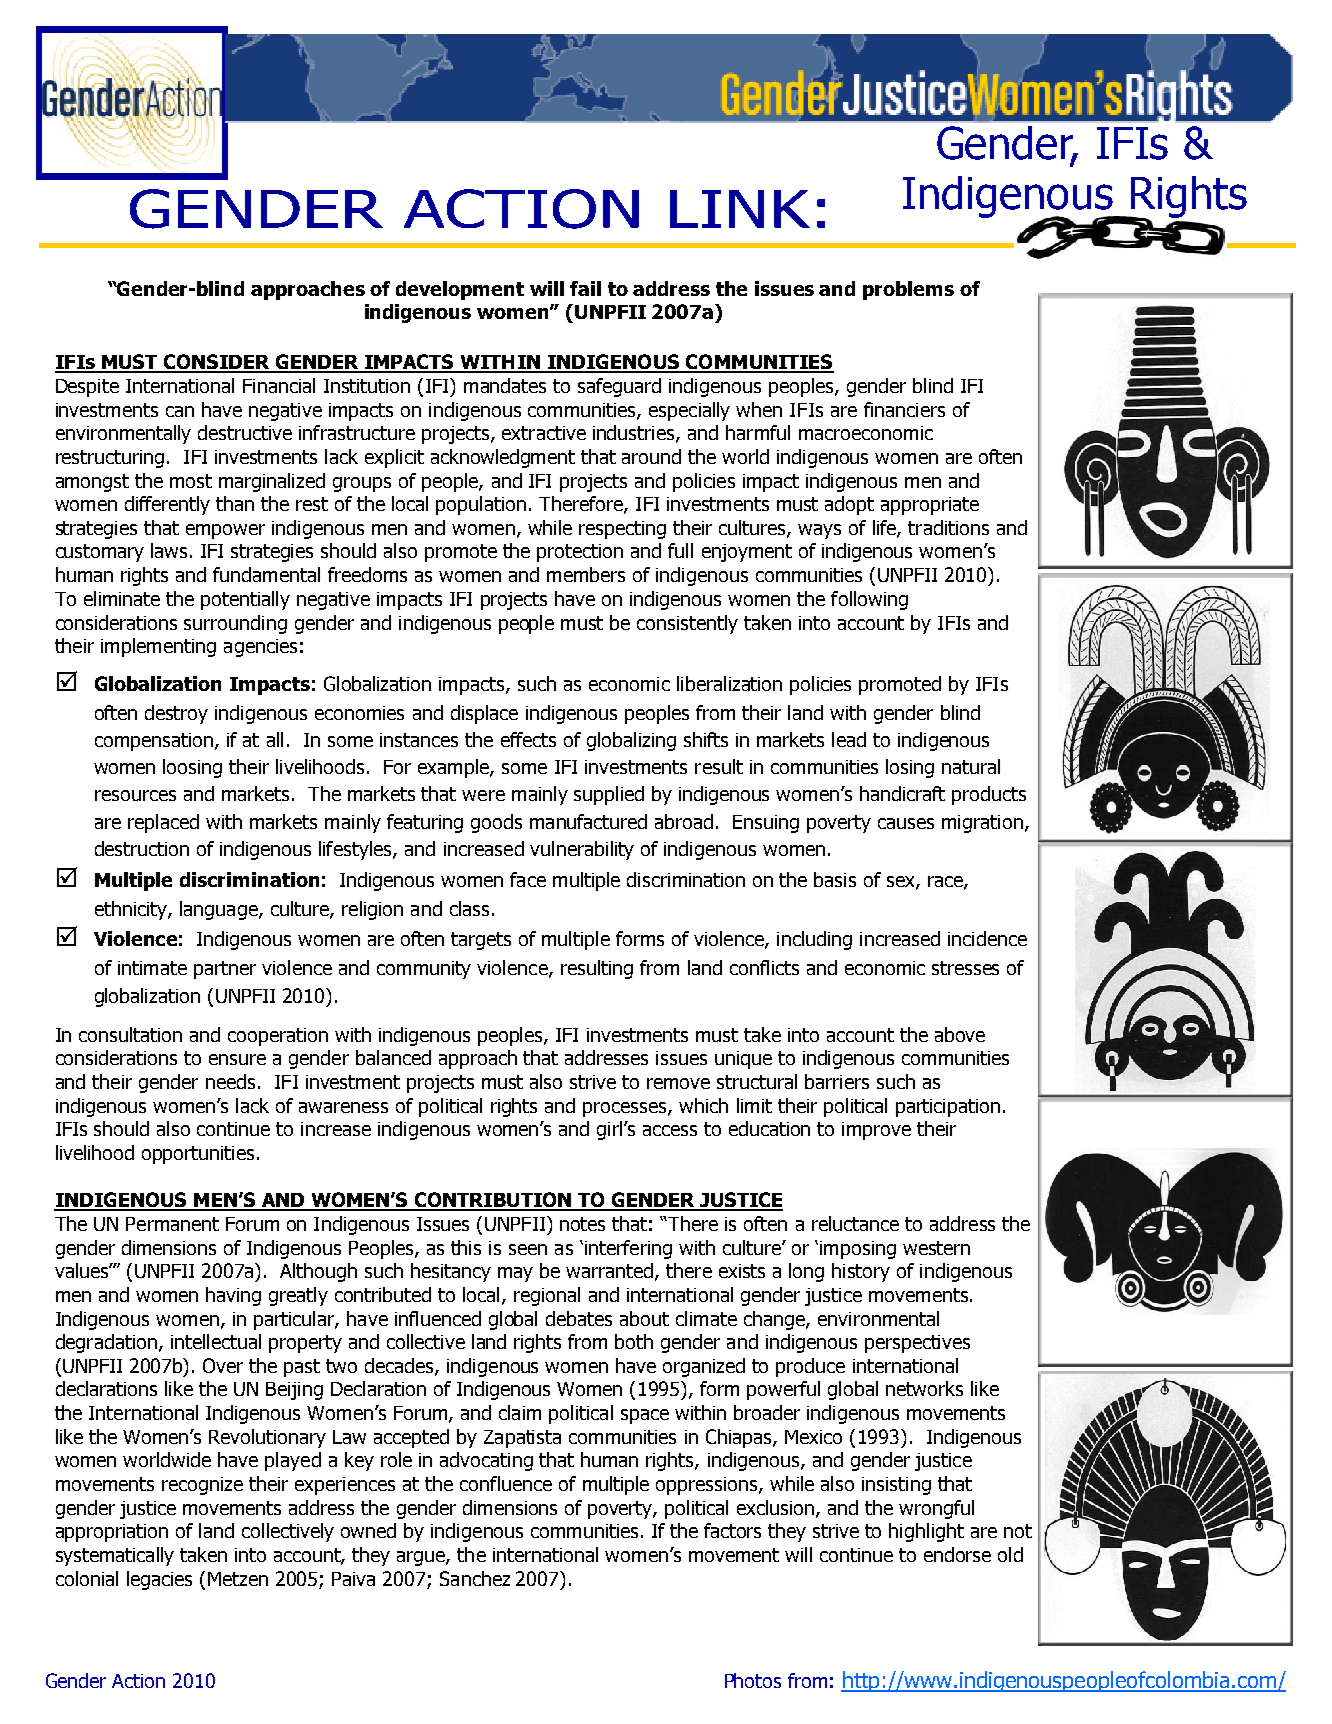  What do you see at coordinates (965, 968) in the screenshot?
I see `stresses` at bounding box center [965, 968].
